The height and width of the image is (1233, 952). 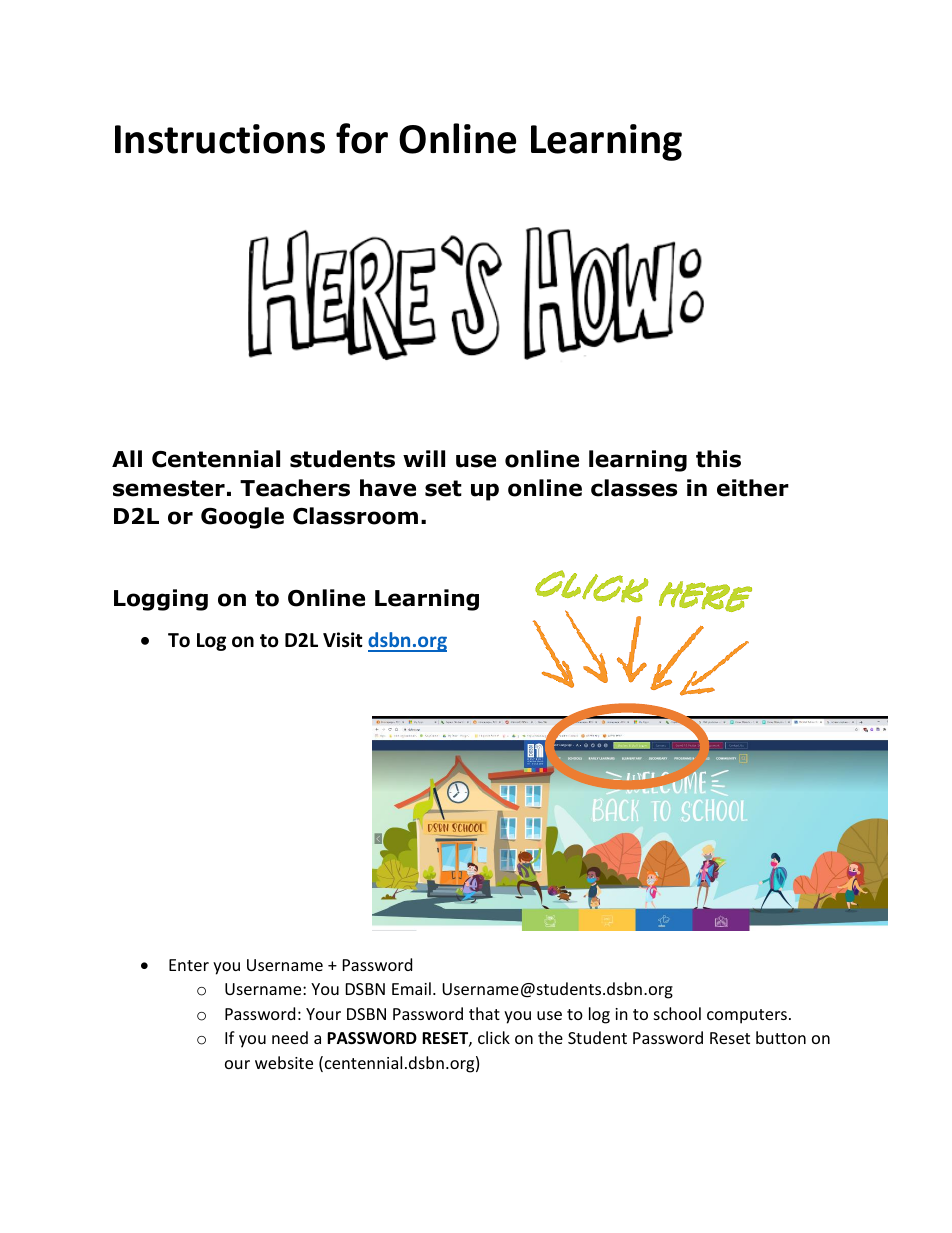 What do you see at coordinates (220, 139) in the image?
I see `Instructions` at bounding box center [220, 139].
